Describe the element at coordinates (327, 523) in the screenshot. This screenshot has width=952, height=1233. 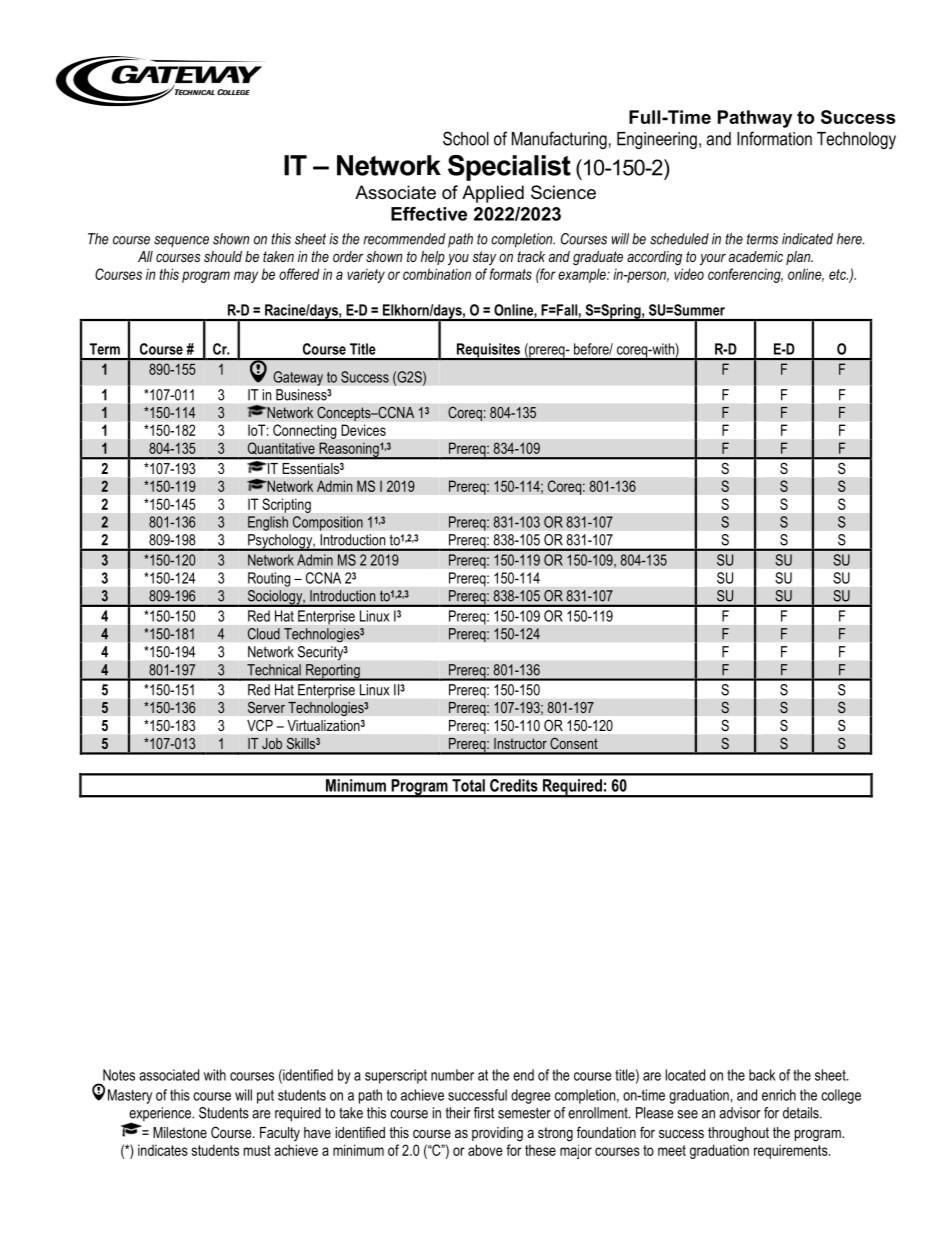
I see `Composition` at that location.
